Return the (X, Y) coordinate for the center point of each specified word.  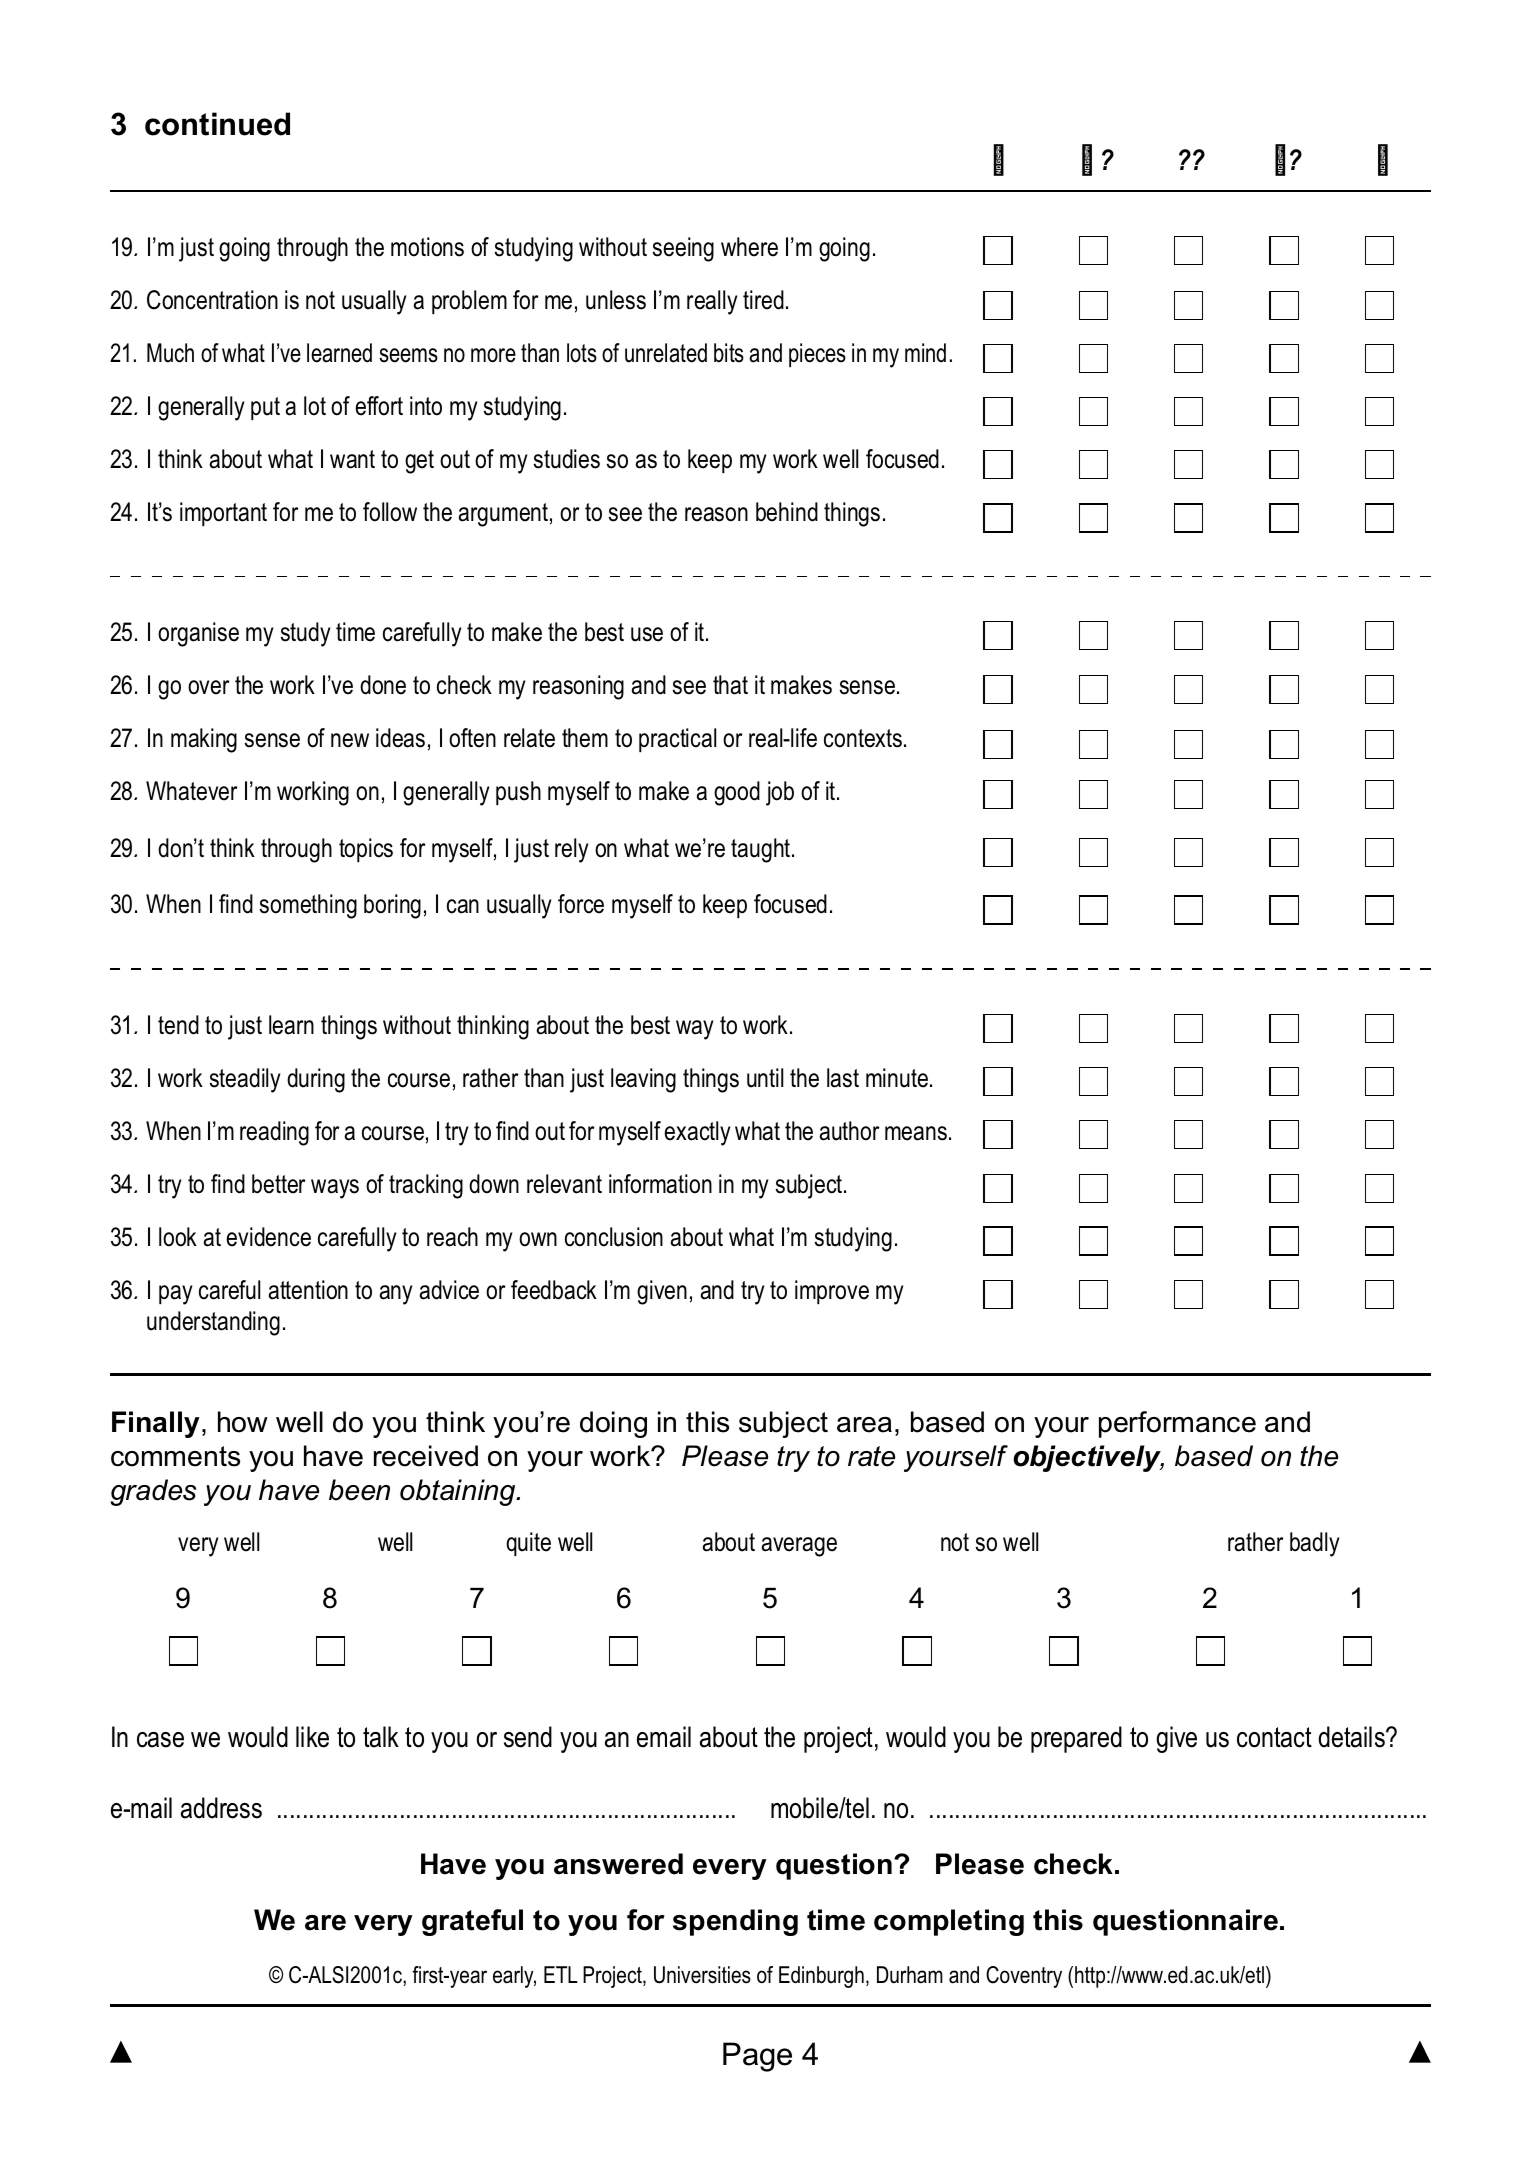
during (316, 1080)
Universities (702, 1975)
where (749, 247)
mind (925, 353)
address (221, 1808)
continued (217, 124)
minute (897, 1078)
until (765, 1078)
